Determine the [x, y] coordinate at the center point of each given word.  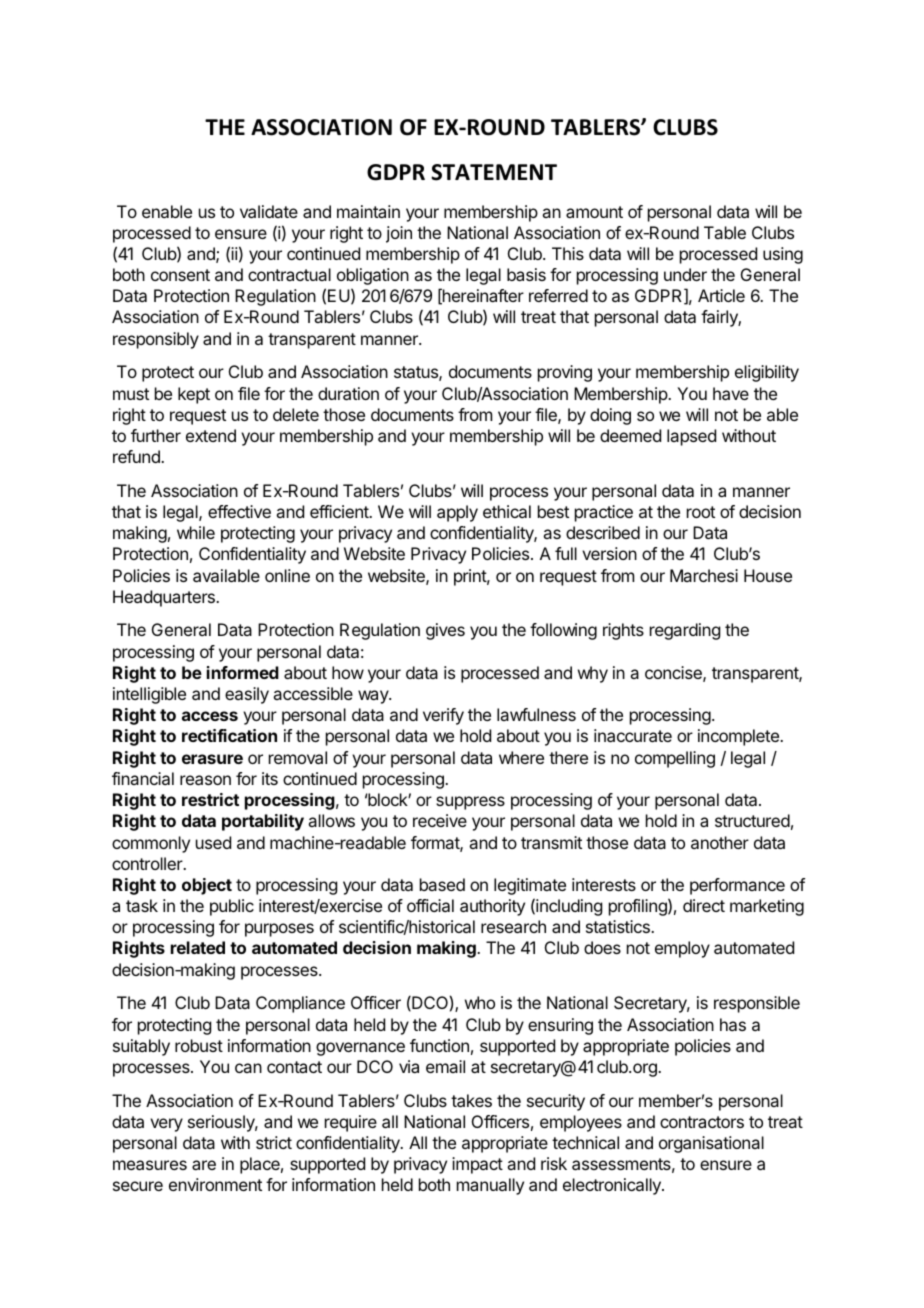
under [685, 274]
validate [269, 211]
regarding [685, 631]
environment [215, 1184]
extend [211, 435]
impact [477, 1165]
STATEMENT [494, 172]
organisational [711, 1144]
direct [704, 905]
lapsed [691, 437]
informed [243, 672]
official [430, 905]
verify [443, 716]
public [232, 907]
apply [457, 513]
